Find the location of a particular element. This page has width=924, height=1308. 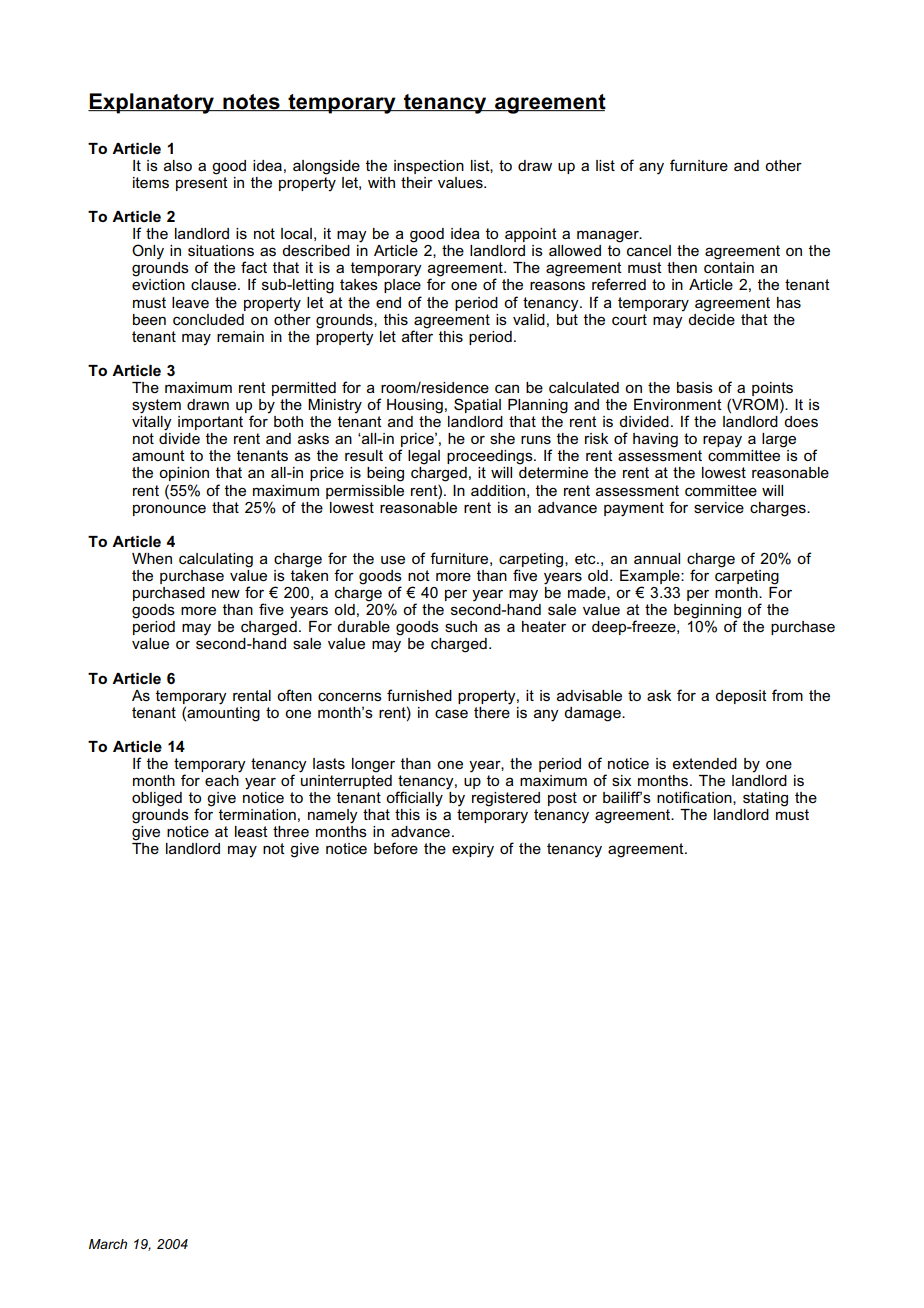

cancel is located at coordinates (649, 250).
